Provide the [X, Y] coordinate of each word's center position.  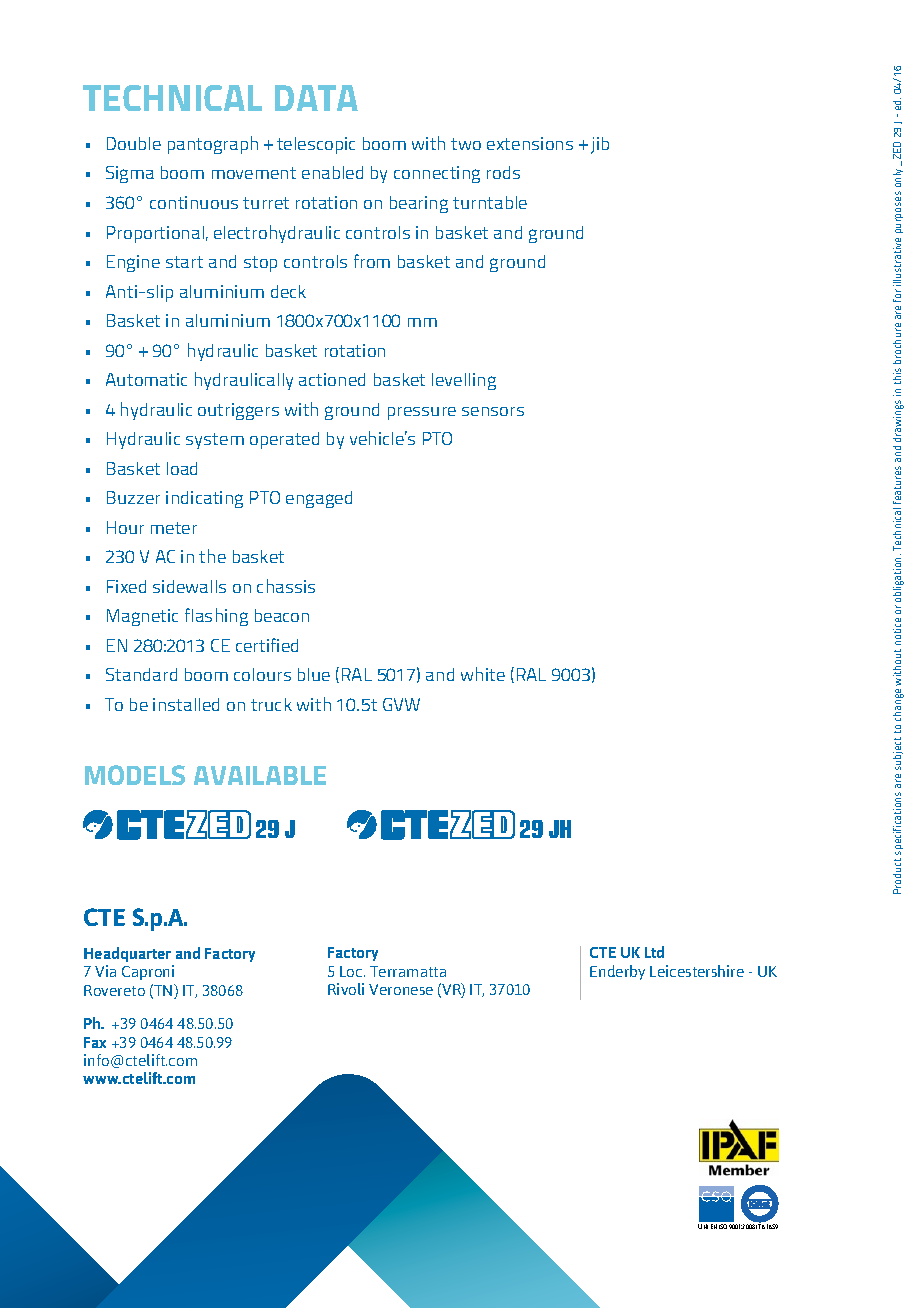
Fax [95, 1042]
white [483, 674]
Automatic [146, 379]
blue [314, 674]
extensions [530, 143]
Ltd [654, 952]
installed [186, 704]
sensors [493, 411]
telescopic [316, 145]
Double [134, 143]
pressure [422, 413]
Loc [352, 971]
